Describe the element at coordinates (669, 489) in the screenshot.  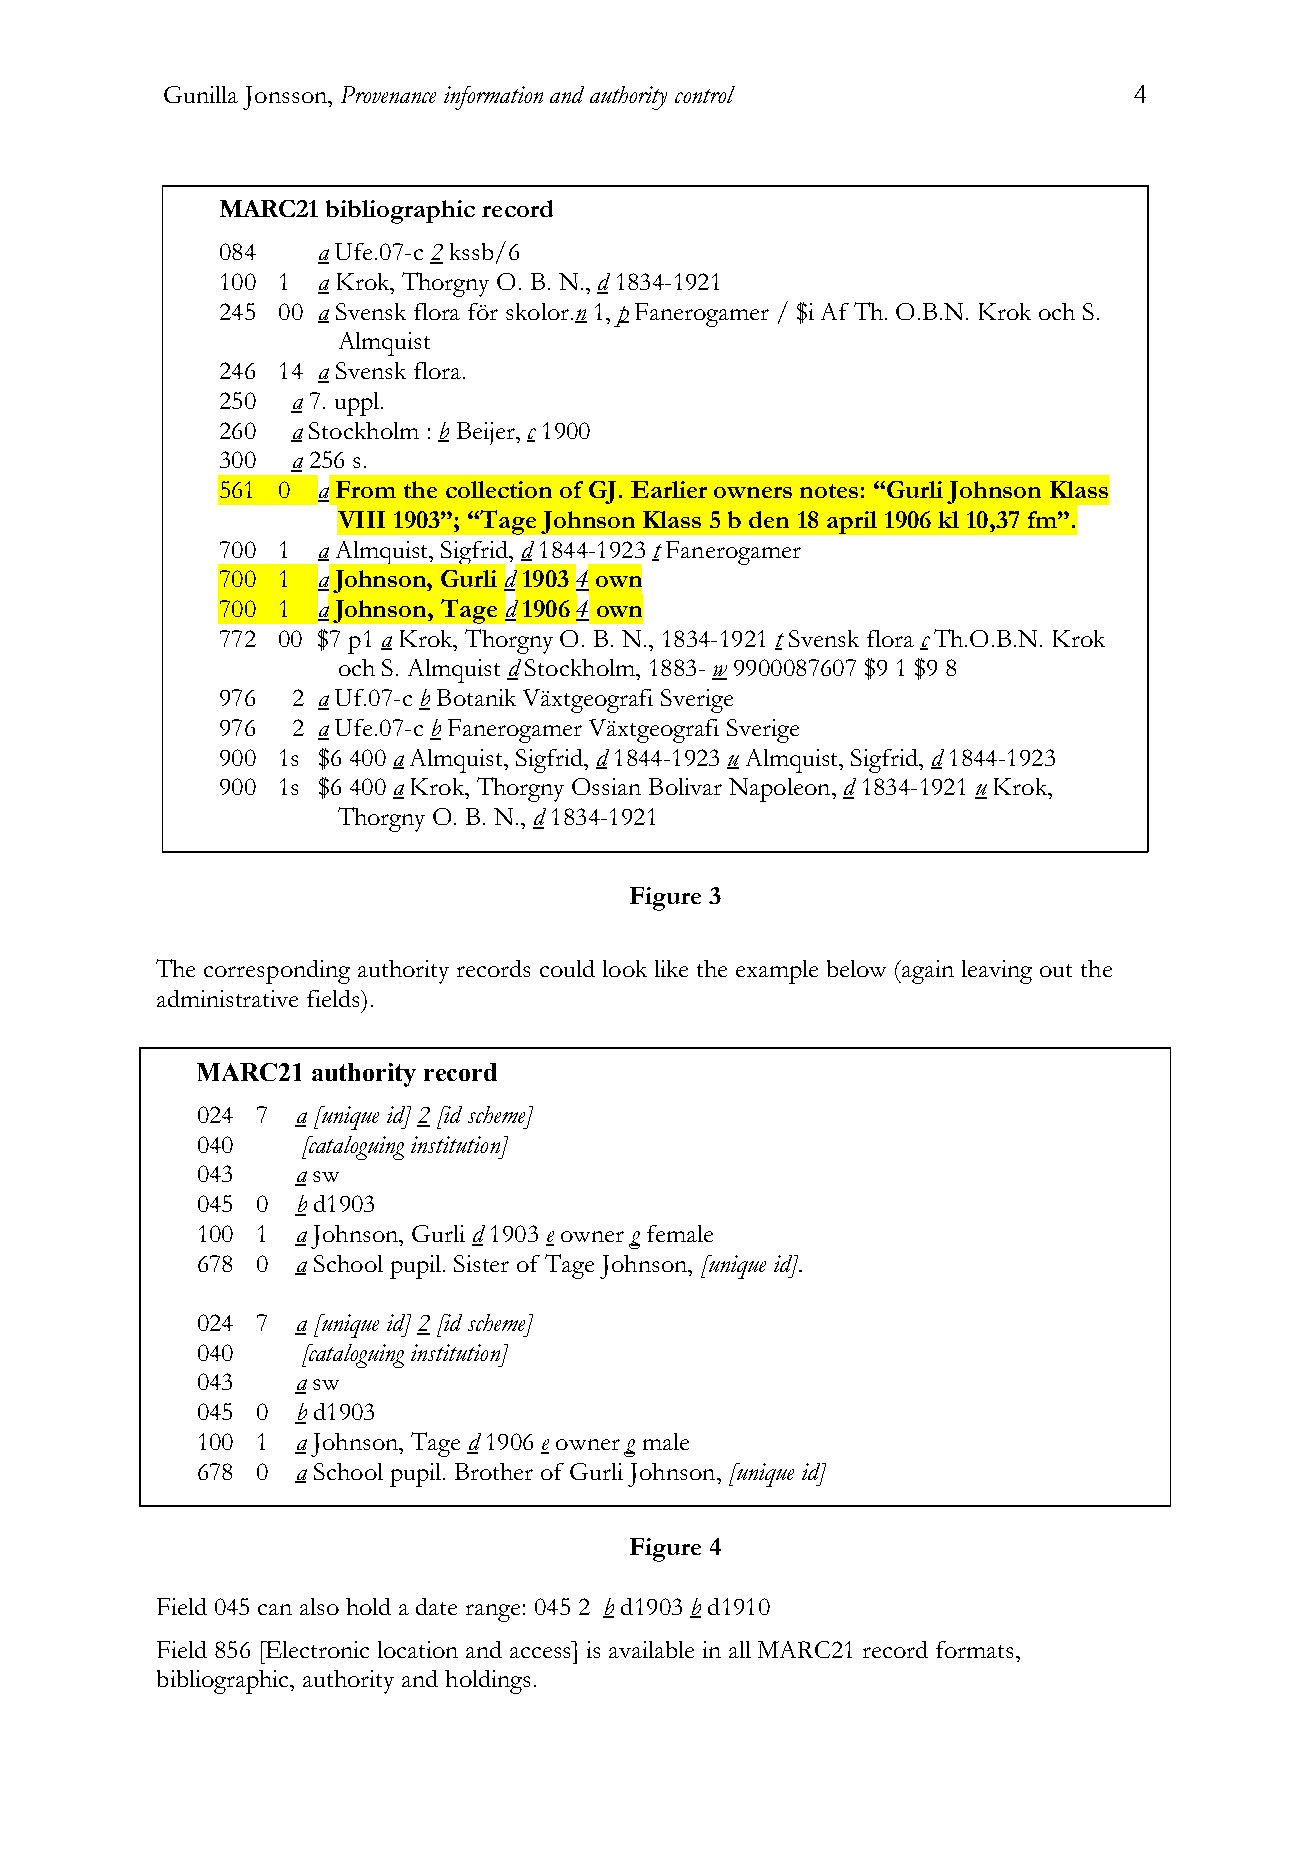
I see `Earlier` at that location.
